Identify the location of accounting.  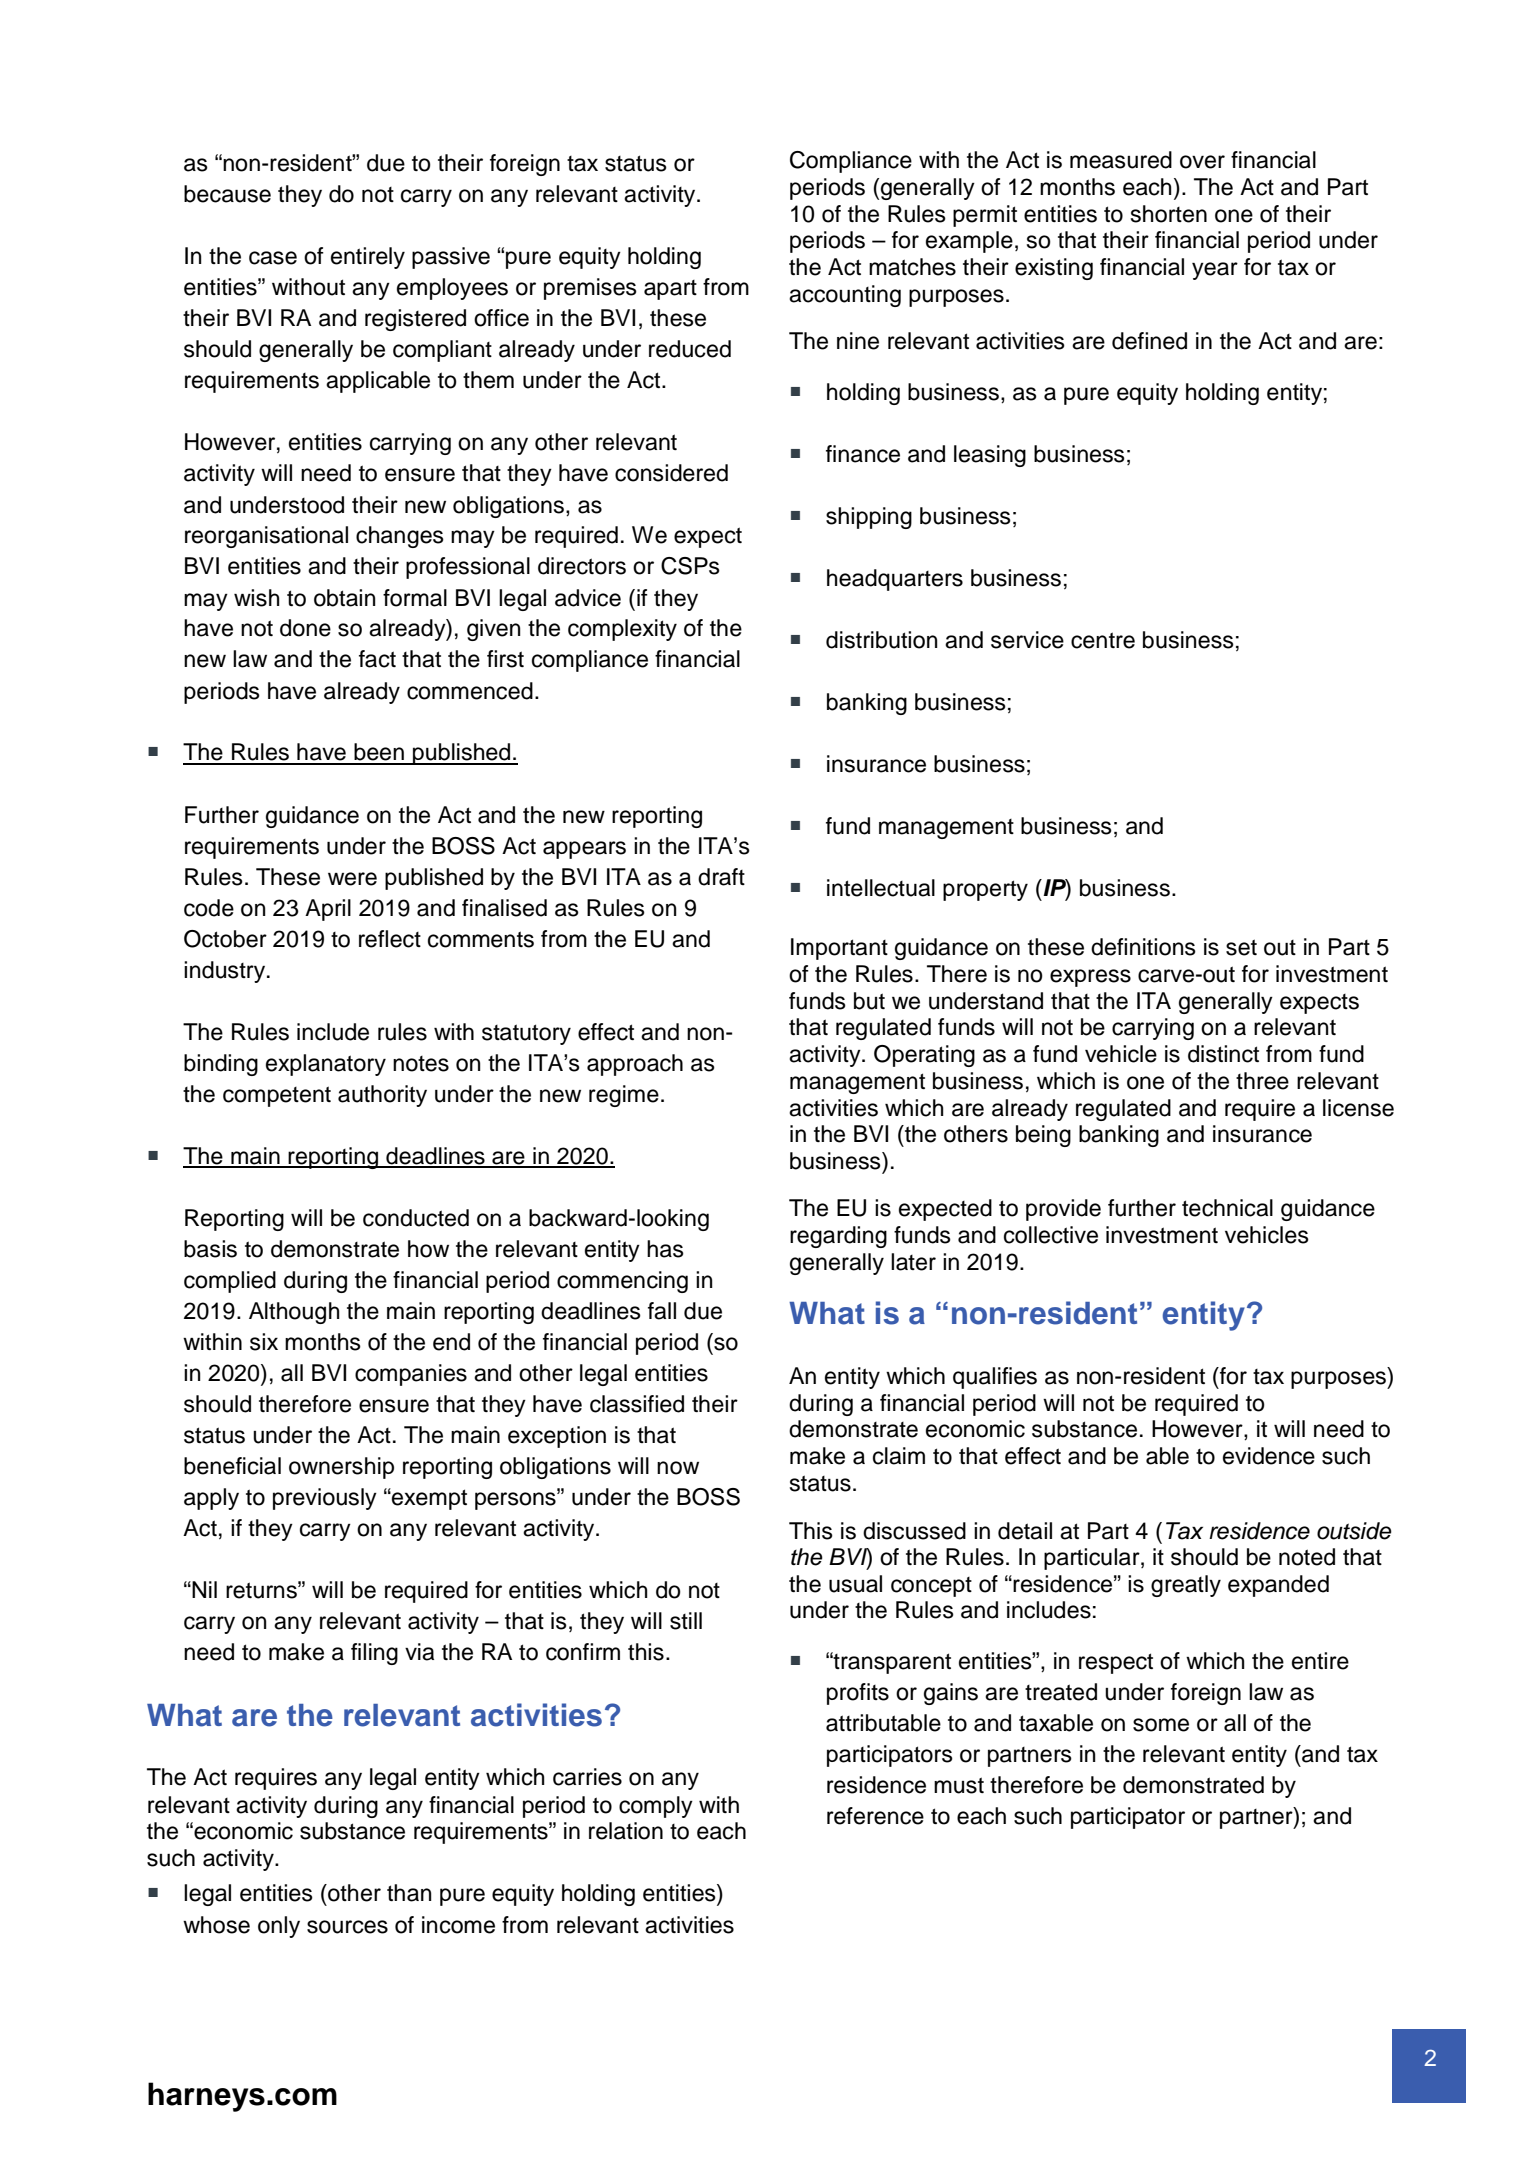
(845, 296).
